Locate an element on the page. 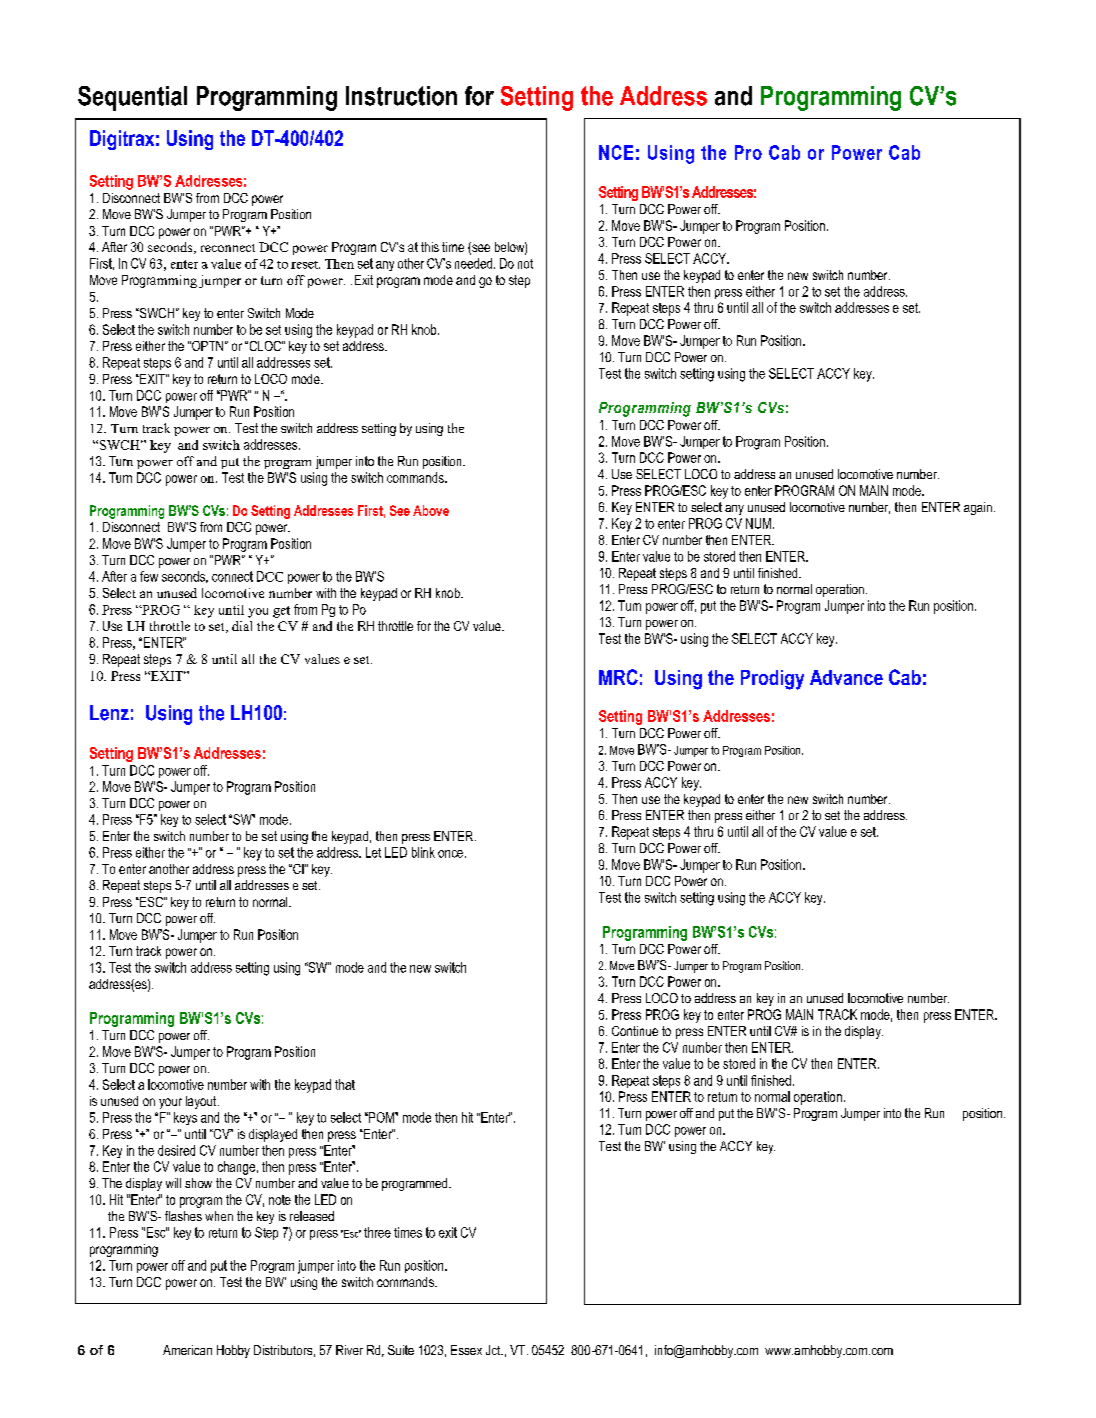 Image resolution: width=1096 pixels, height=1418 pixels. American is located at coordinates (187, 1350).
